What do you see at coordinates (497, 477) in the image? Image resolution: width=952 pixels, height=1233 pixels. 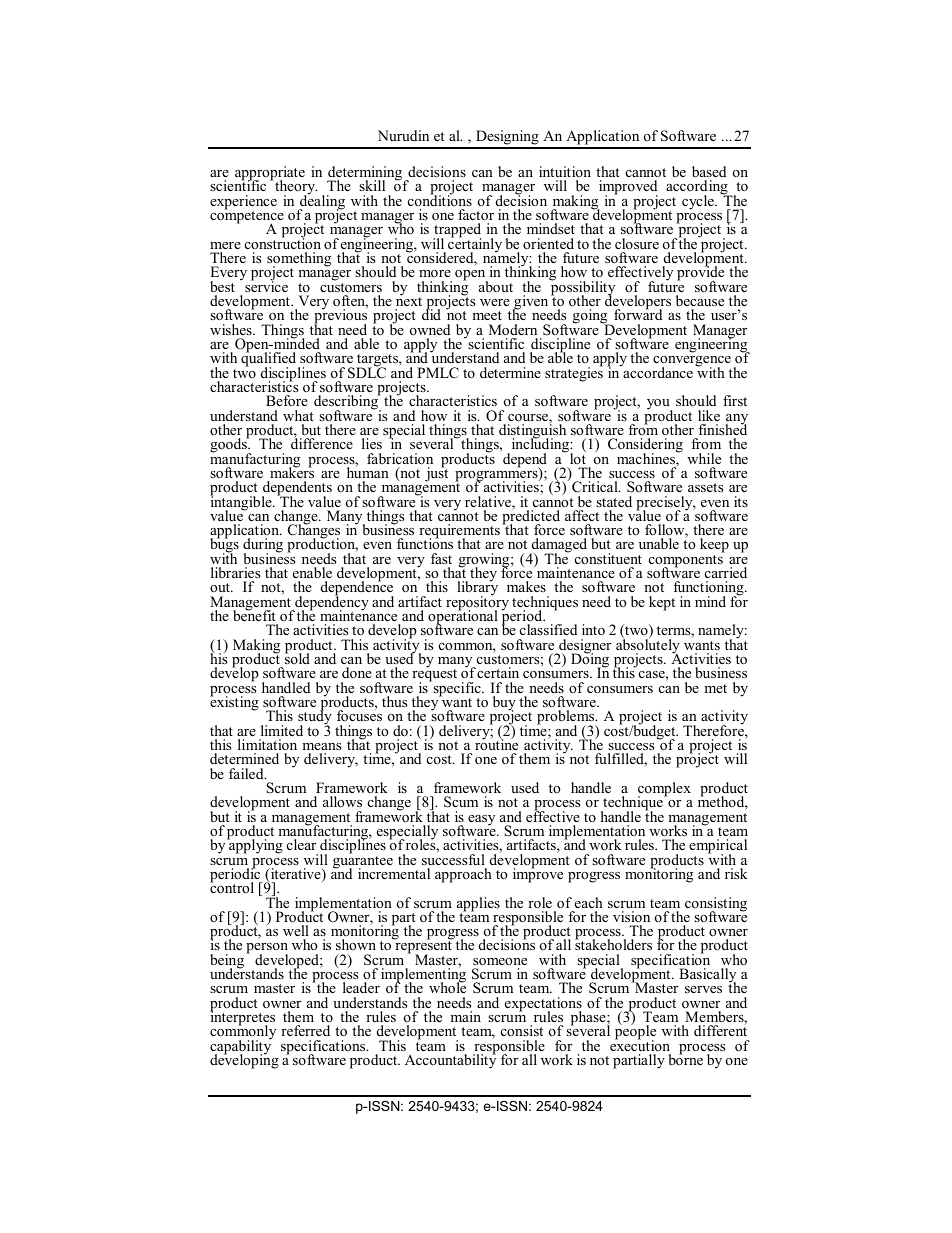 I see `programmers` at bounding box center [497, 477].
